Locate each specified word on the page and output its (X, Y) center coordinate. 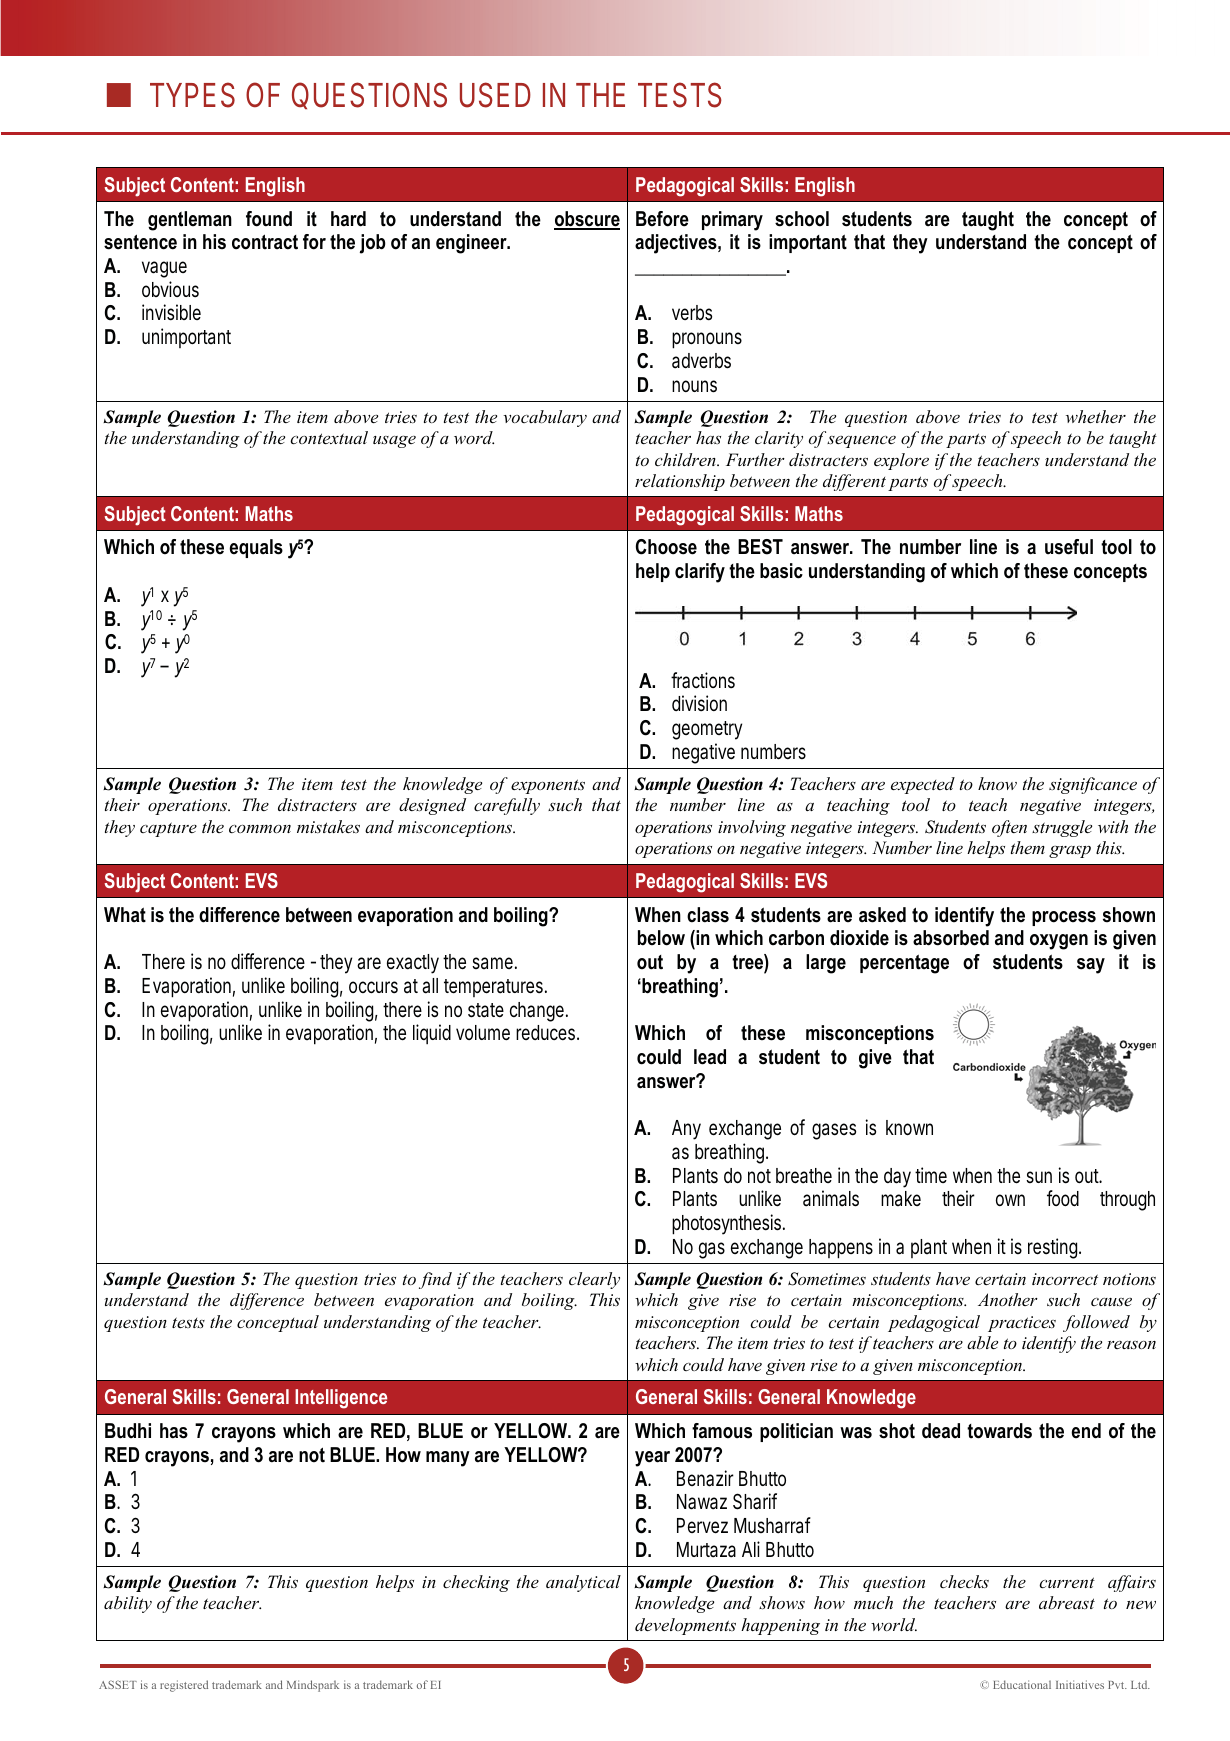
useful (1069, 547)
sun (1039, 1177)
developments (685, 1626)
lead (710, 1057)
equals (256, 548)
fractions (703, 680)
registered (184, 1686)
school (802, 219)
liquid (432, 1034)
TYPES (192, 95)
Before (662, 219)
